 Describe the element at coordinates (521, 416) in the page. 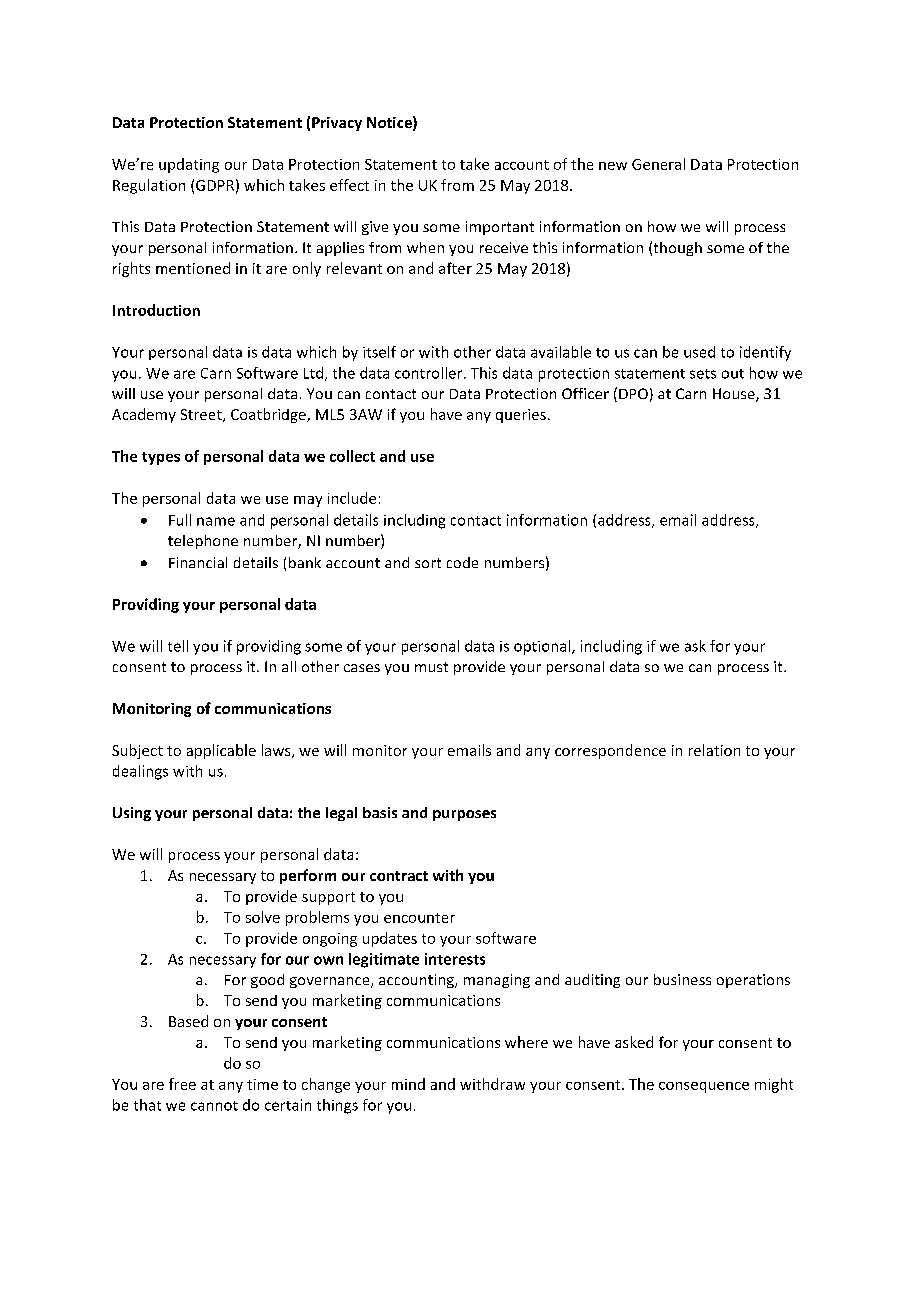

I see `queries` at that location.
